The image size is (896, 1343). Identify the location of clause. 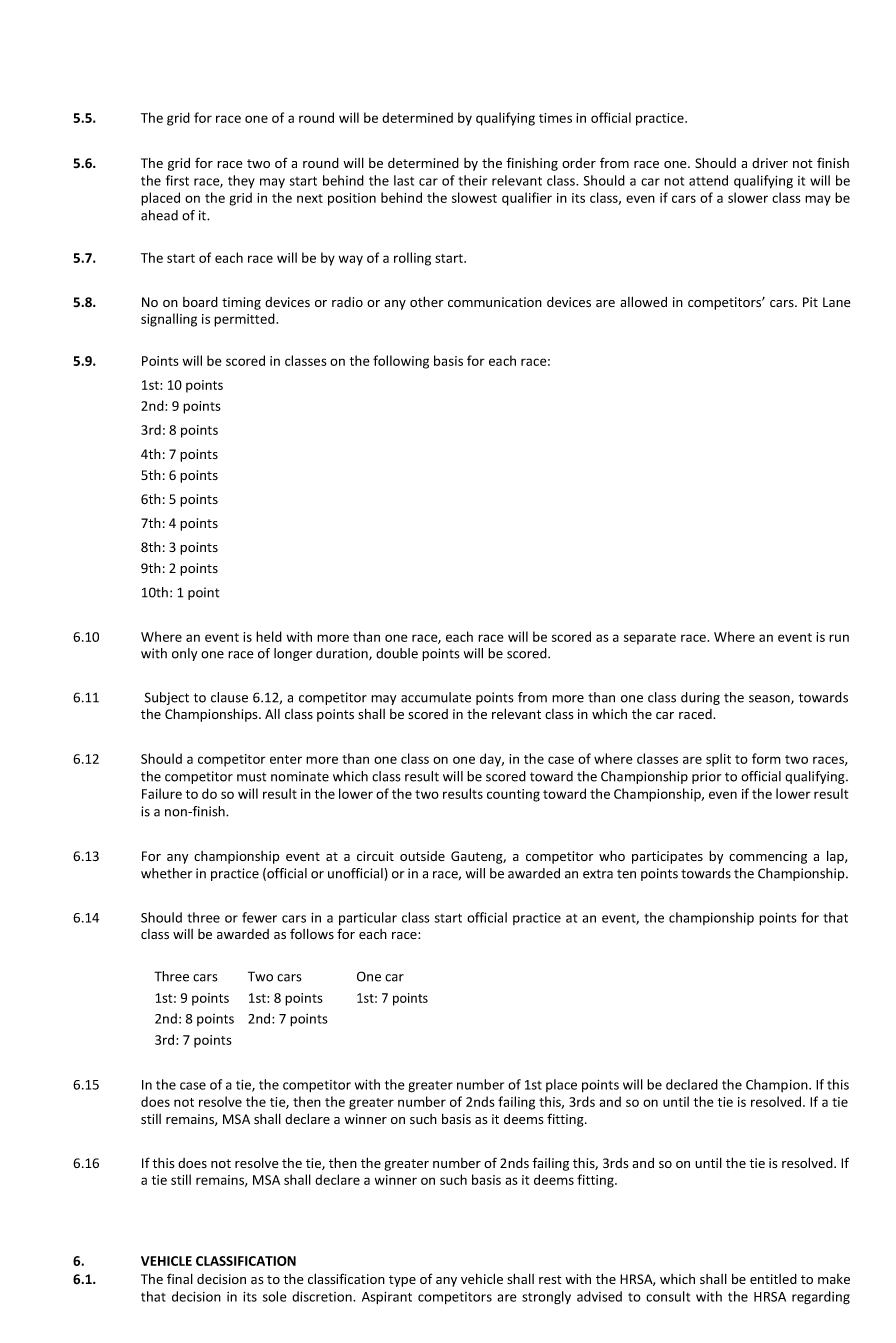
(229, 697).
